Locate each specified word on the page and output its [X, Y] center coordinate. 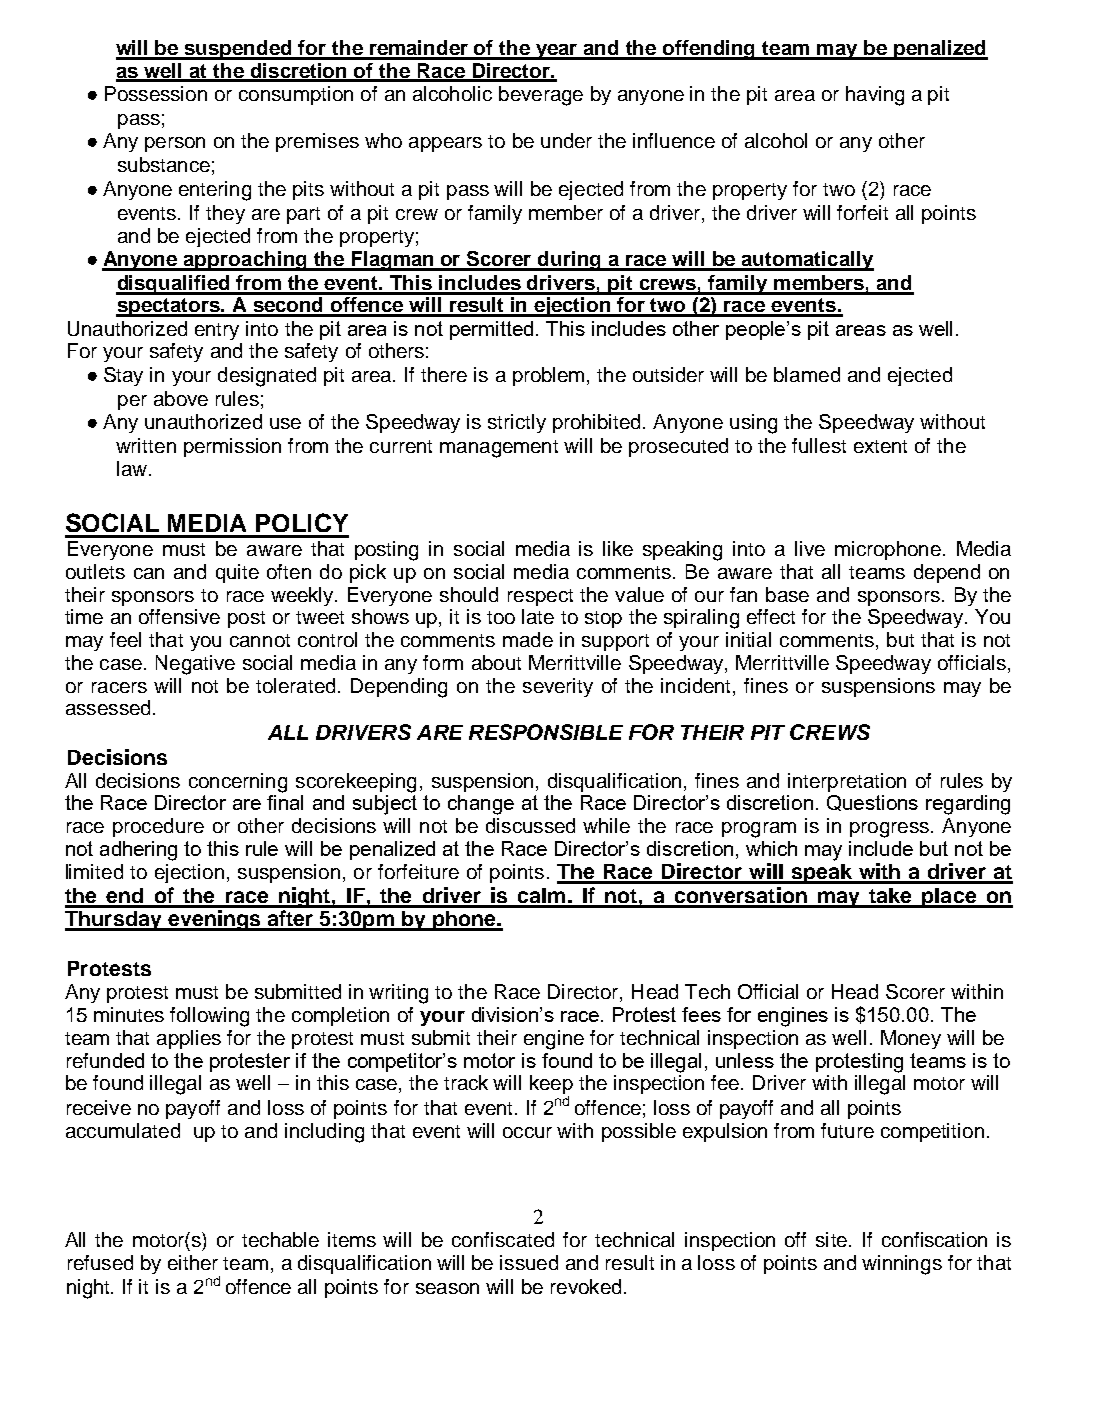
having [875, 96]
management [499, 449]
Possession [156, 93]
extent [880, 446]
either [193, 1262]
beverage [541, 96]
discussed [530, 825]
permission [232, 447]
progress [889, 830]
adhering [138, 851]
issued [529, 1262]
